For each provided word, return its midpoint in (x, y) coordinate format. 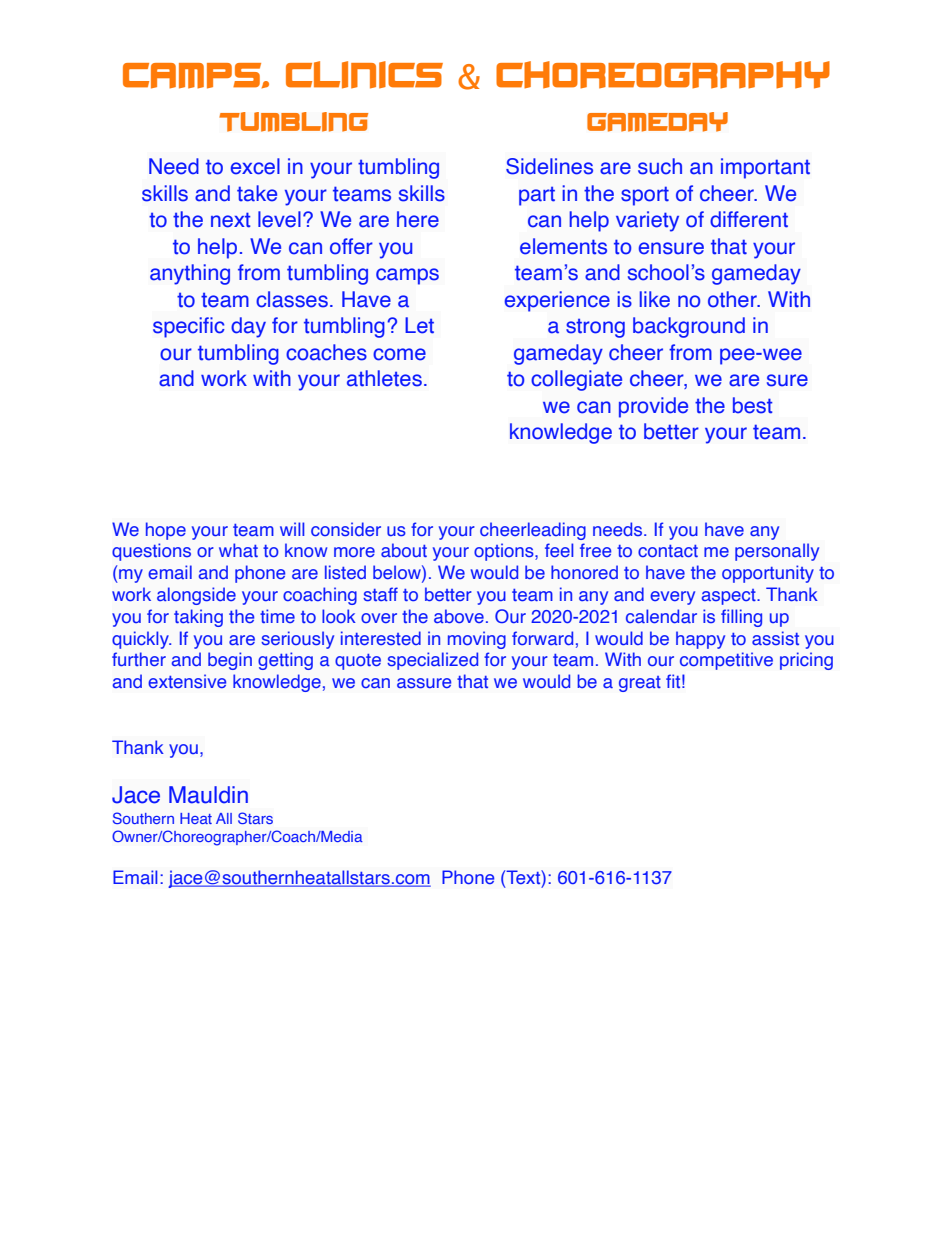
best (752, 405)
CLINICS (364, 75)
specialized (432, 661)
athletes (384, 378)
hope (166, 531)
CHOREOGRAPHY (663, 75)
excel (255, 166)
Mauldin (208, 795)
